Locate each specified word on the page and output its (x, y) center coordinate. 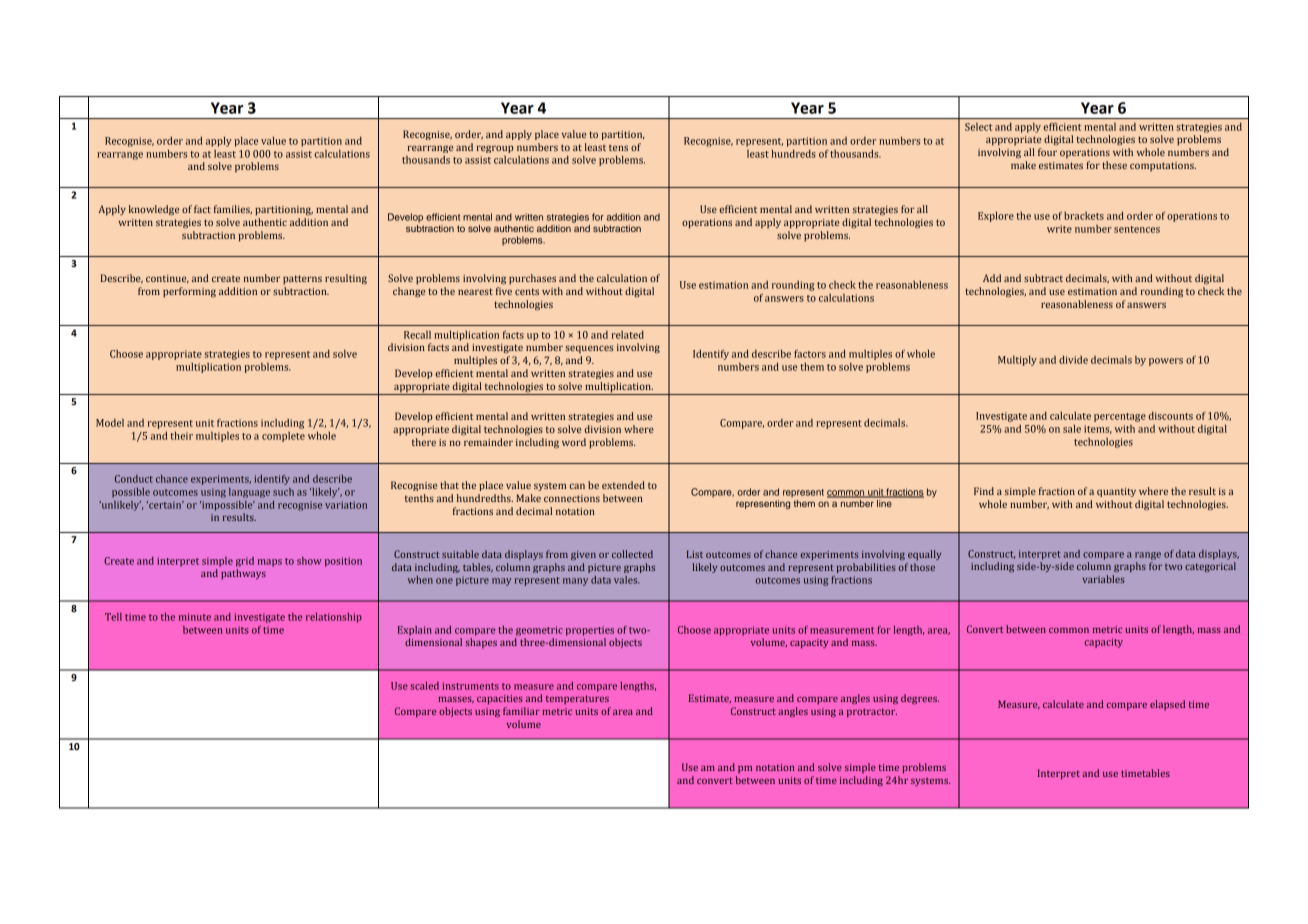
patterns (302, 280)
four (1047, 152)
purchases (532, 279)
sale (1072, 429)
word (574, 442)
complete (283, 437)
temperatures (577, 699)
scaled (424, 686)
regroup (495, 149)
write (1059, 229)
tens (618, 148)
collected (632, 554)
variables (1103, 579)
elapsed (1167, 705)
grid (245, 562)
